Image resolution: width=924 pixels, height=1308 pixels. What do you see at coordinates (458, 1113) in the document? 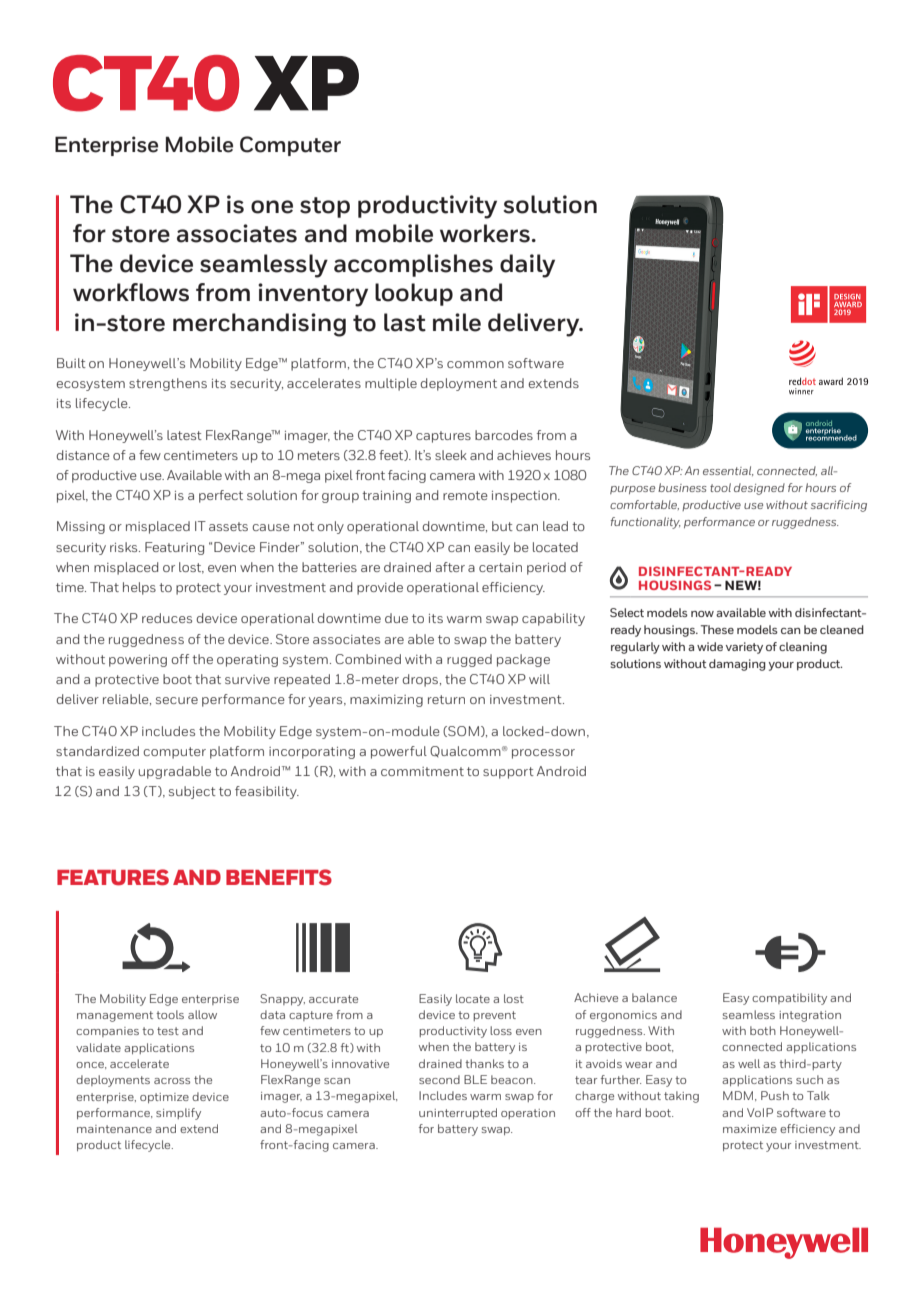
I see `uninterrupted` at bounding box center [458, 1113].
